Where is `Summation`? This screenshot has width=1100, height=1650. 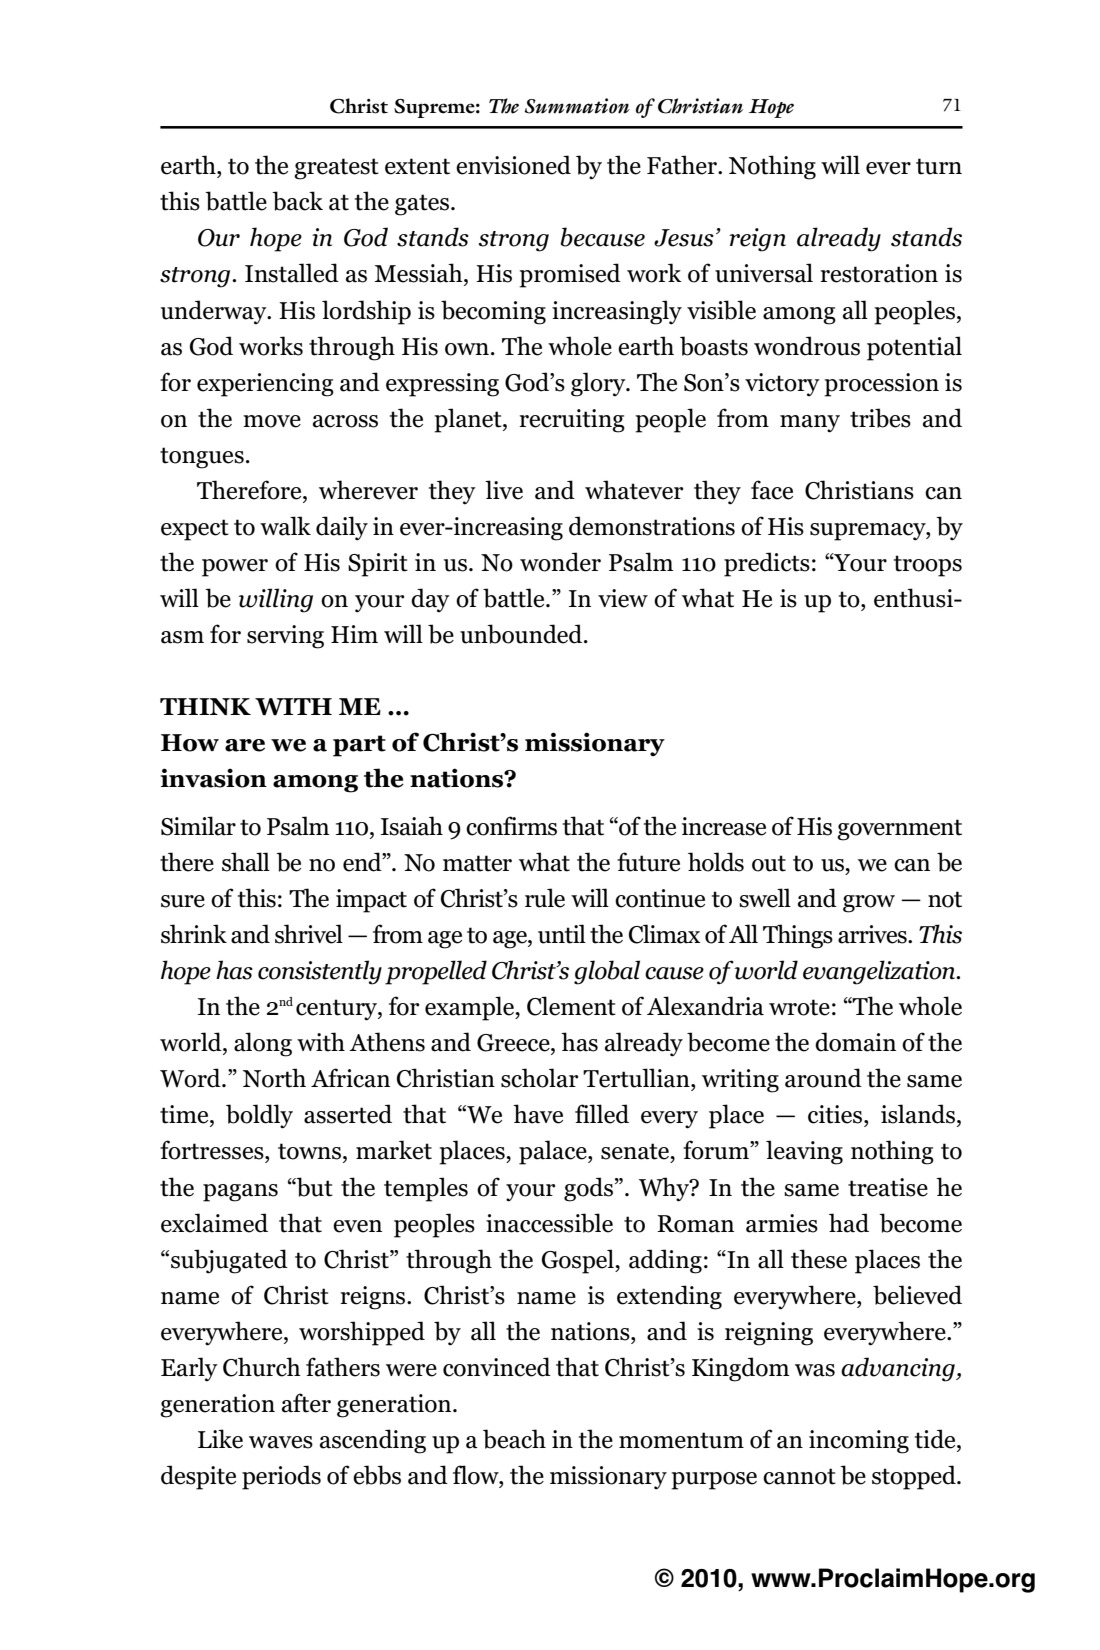 Summation is located at coordinates (577, 106).
